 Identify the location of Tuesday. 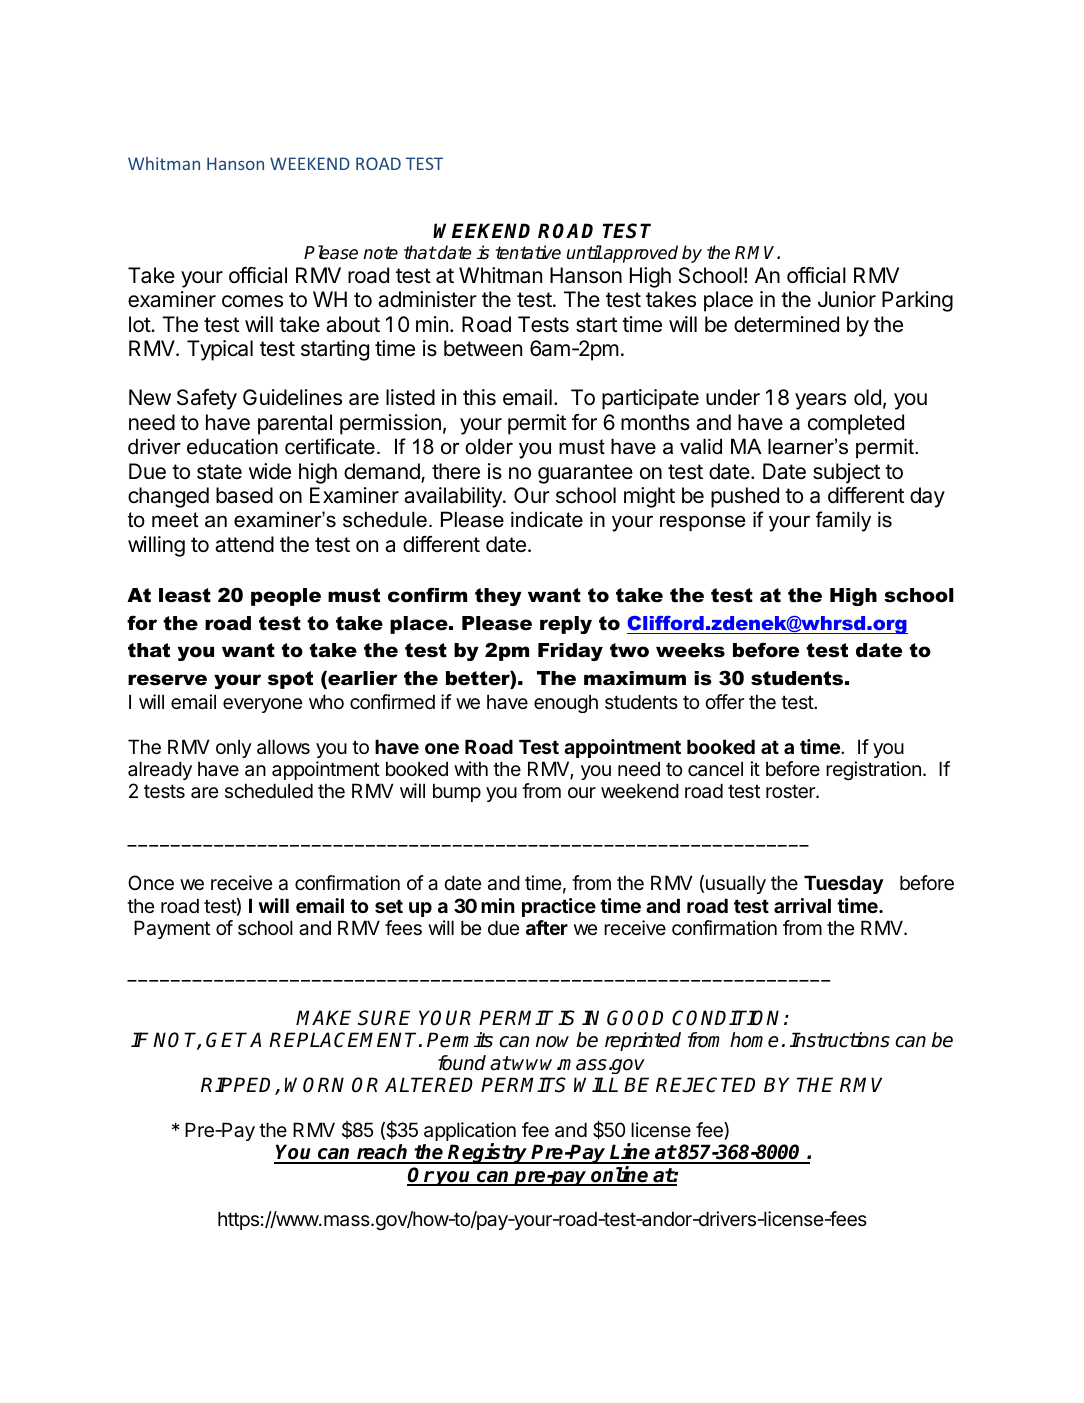
(844, 884).
